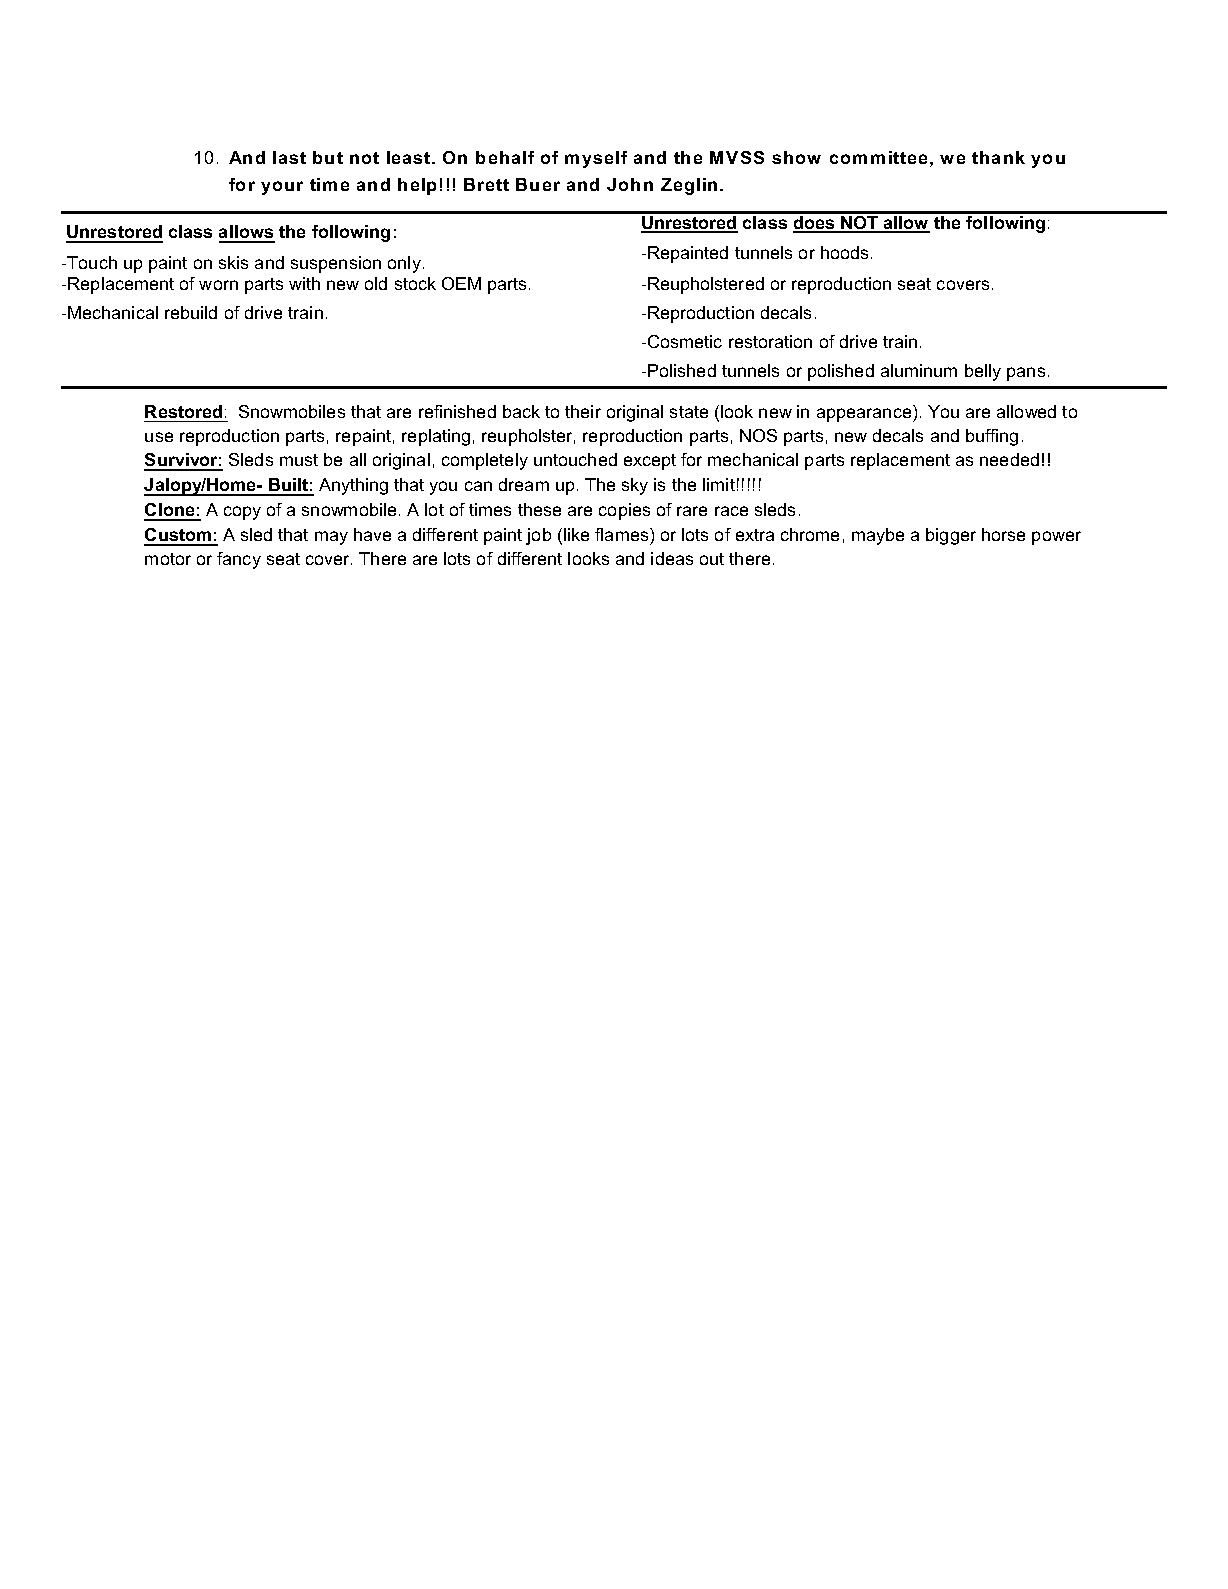 The image size is (1228, 1589). Describe the element at coordinates (623, 534) in the screenshot. I see `flames` at that location.
